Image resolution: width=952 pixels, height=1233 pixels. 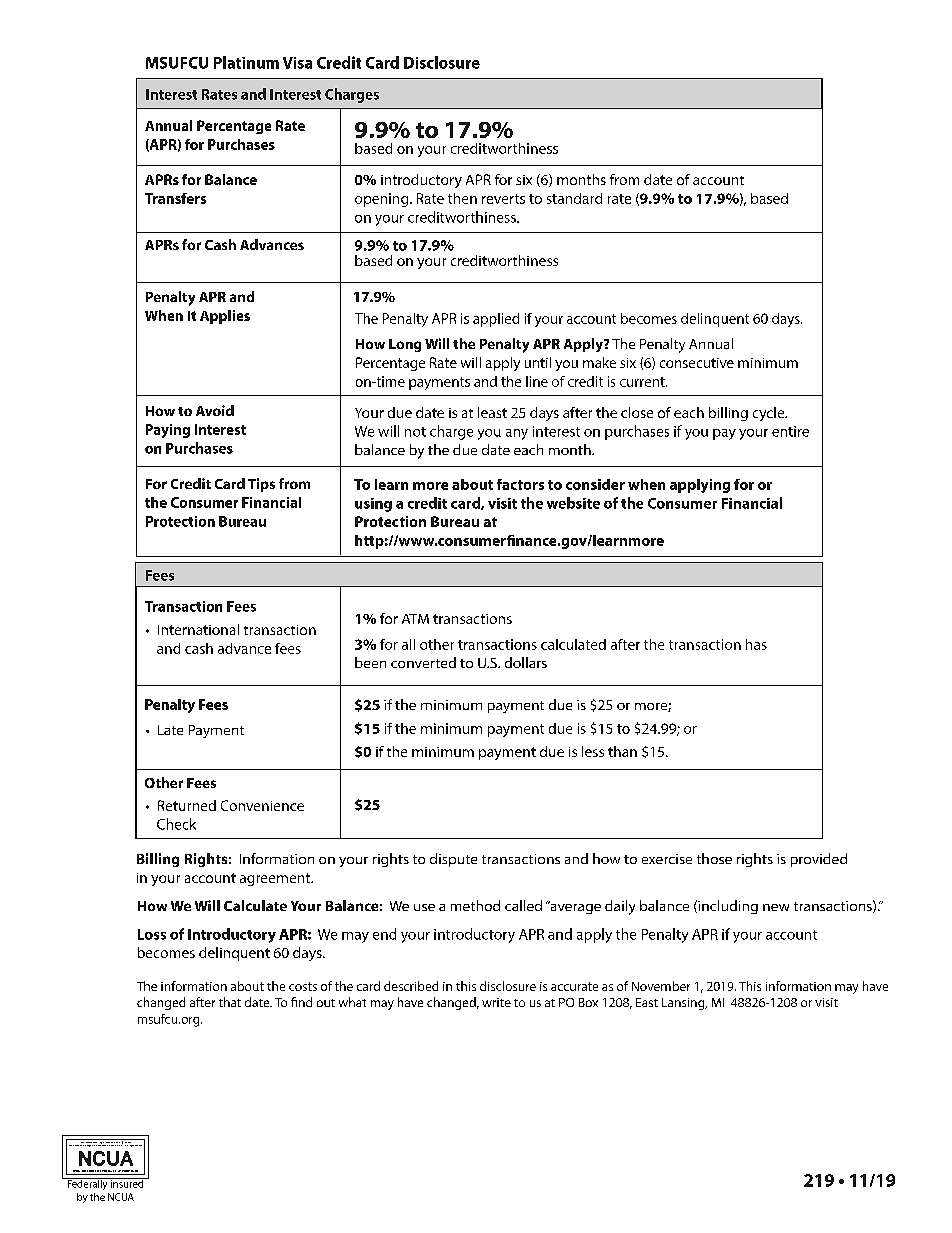 I want to click on than, so click(x=622, y=751).
